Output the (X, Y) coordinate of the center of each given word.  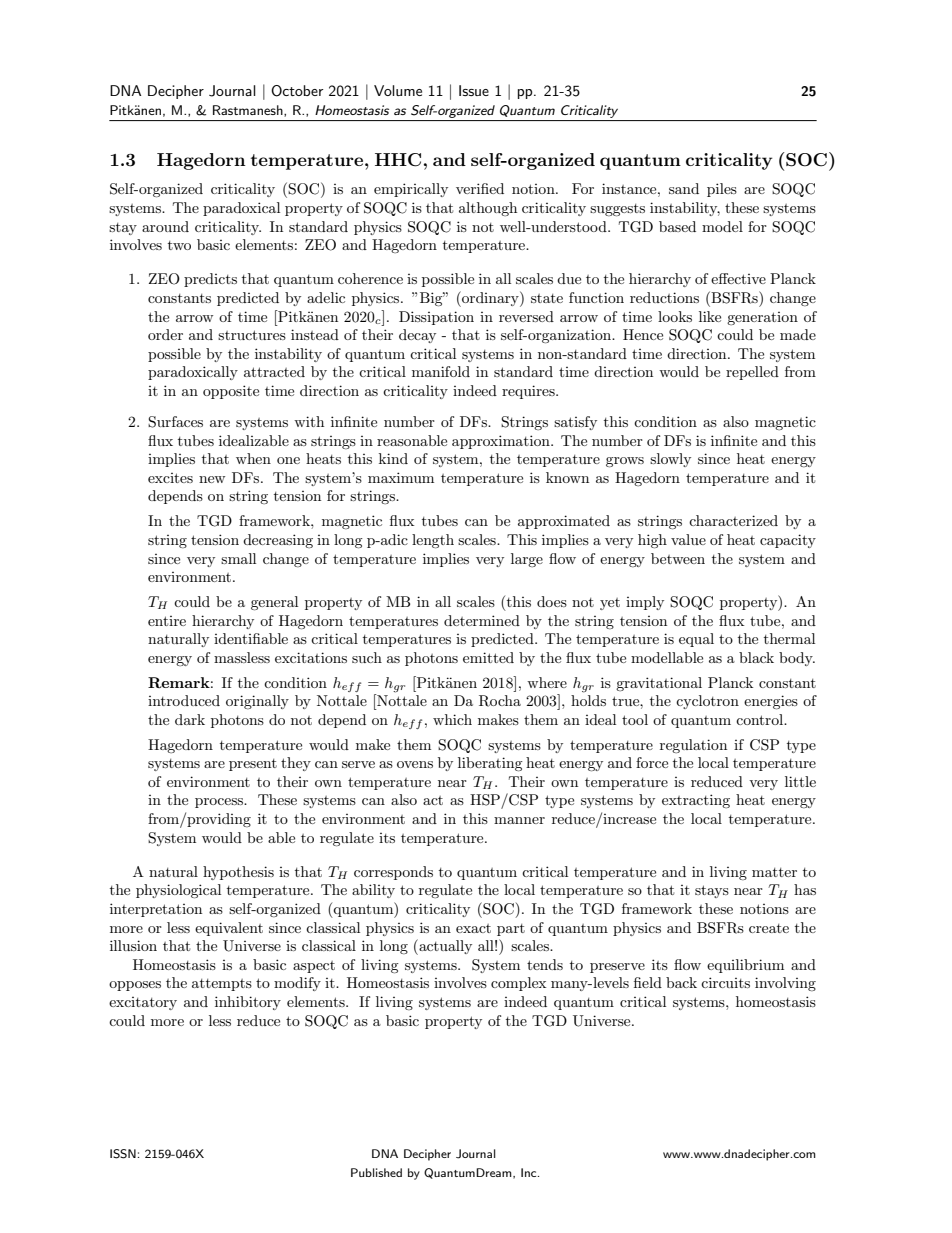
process (220, 803)
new (212, 479)
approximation (502, 442)
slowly (670, 460)
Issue (474, 90)
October (297, 91)
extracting (696, 801)
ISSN (123, 1154)
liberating (490, 764)
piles (722, 190)
